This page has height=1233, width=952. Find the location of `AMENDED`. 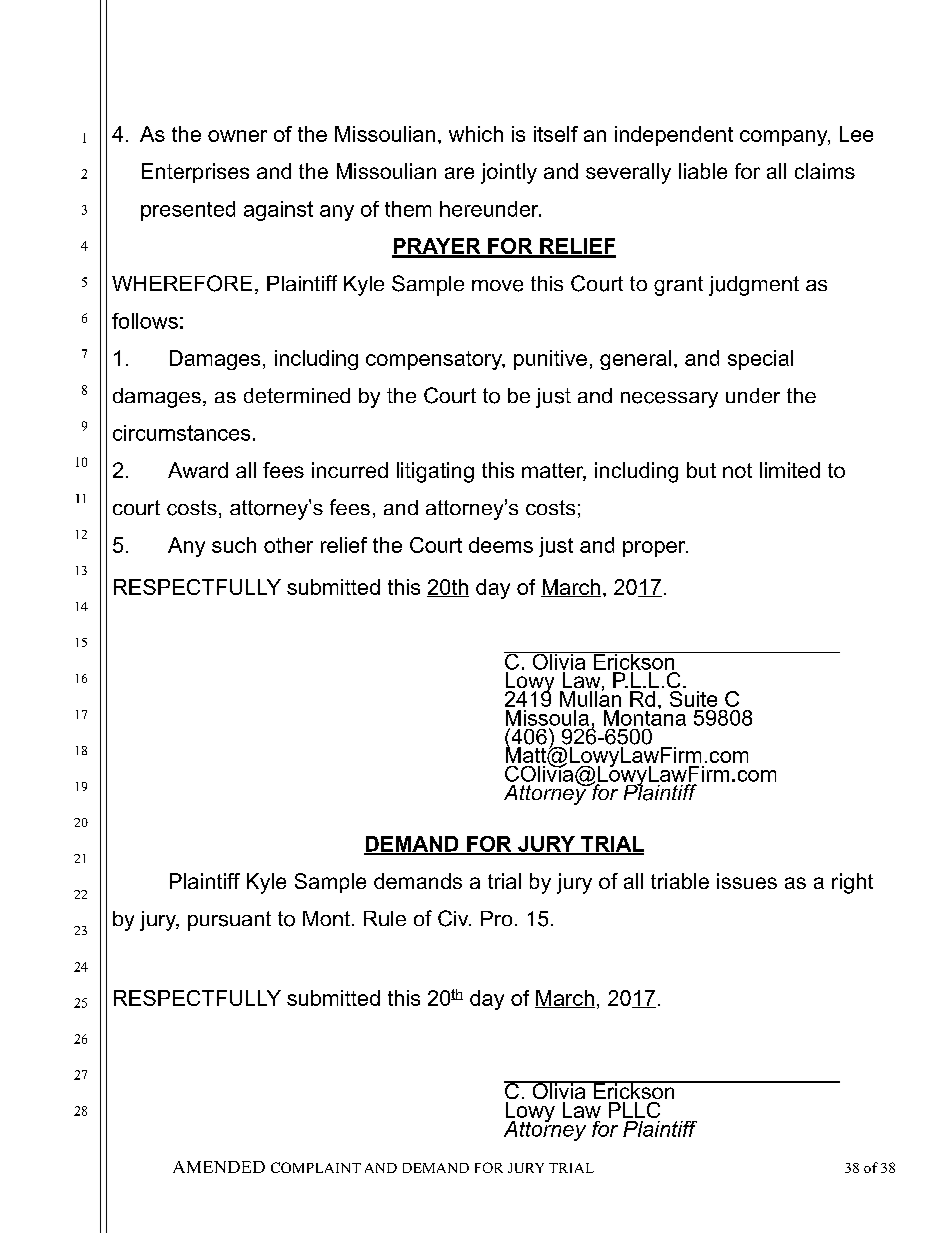

AMENDED is located at coordinates (219, 1167).
